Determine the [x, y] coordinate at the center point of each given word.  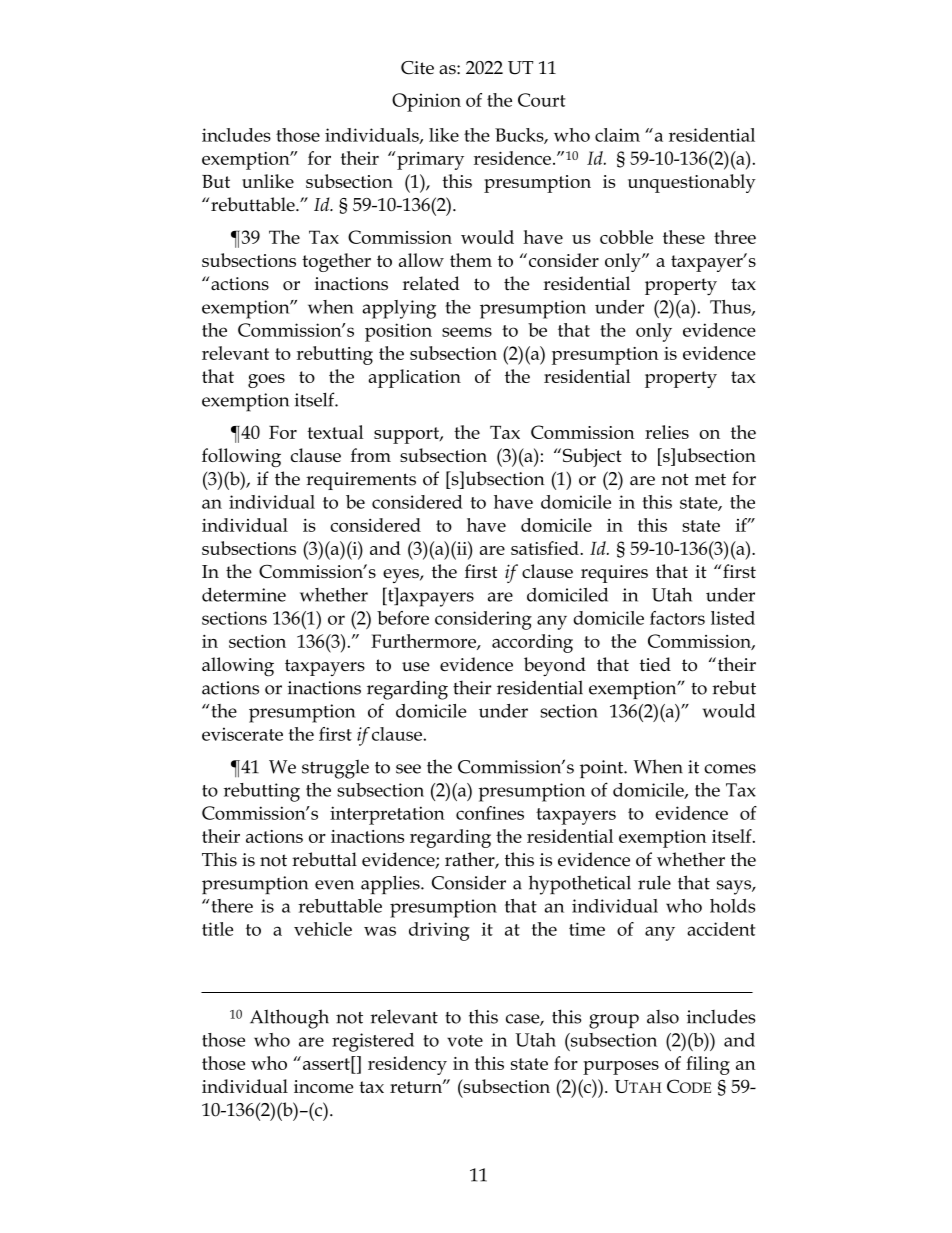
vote [465, 1041]
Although [289, 1019]
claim [617, 135]
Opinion [426, 102]
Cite [417, 68]
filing [708, 1065]
